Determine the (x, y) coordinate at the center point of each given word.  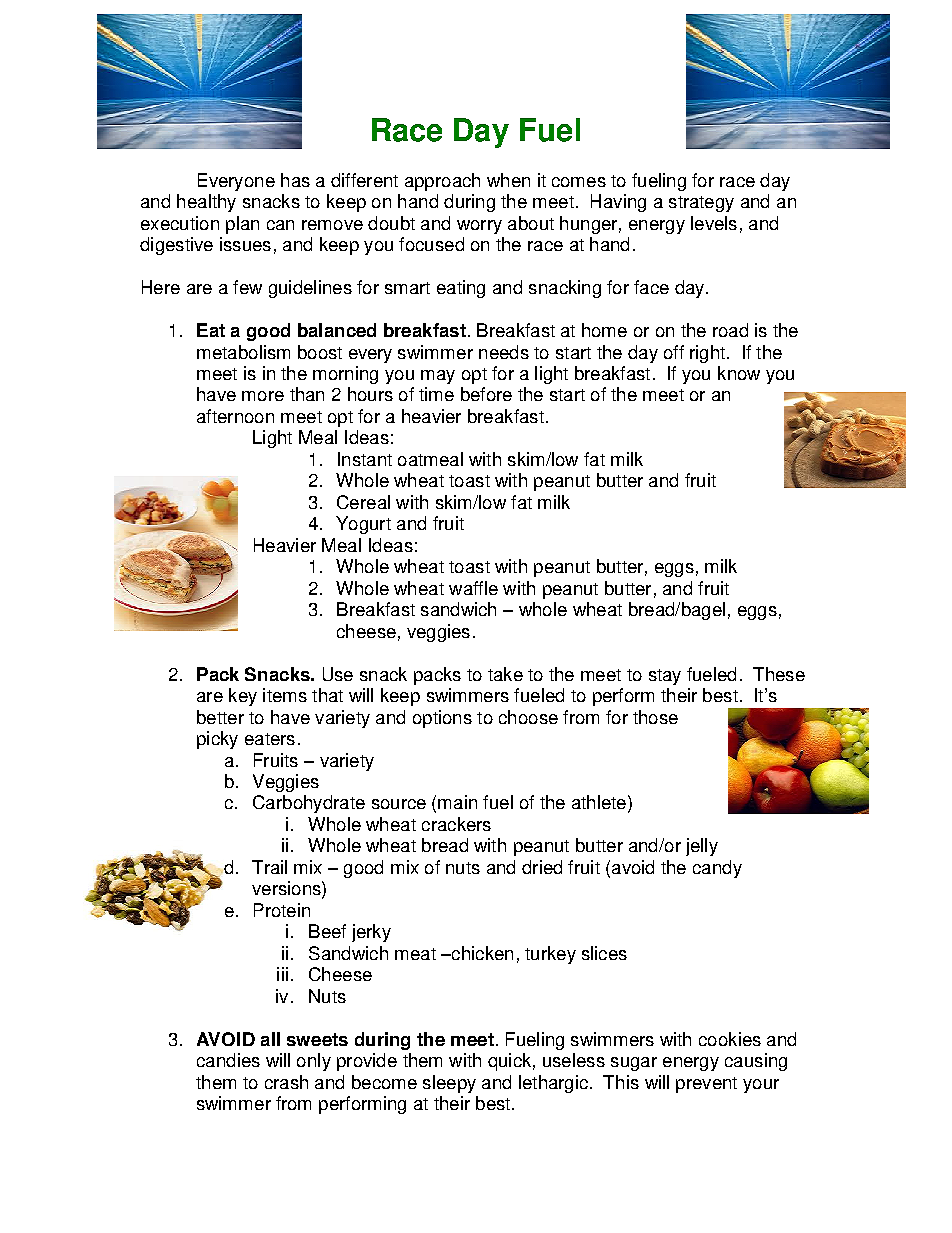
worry (479, 227)
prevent (706, 1085)
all (270, 1039)
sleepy (449, 1084)
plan (242, 225)
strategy (701, 204)
